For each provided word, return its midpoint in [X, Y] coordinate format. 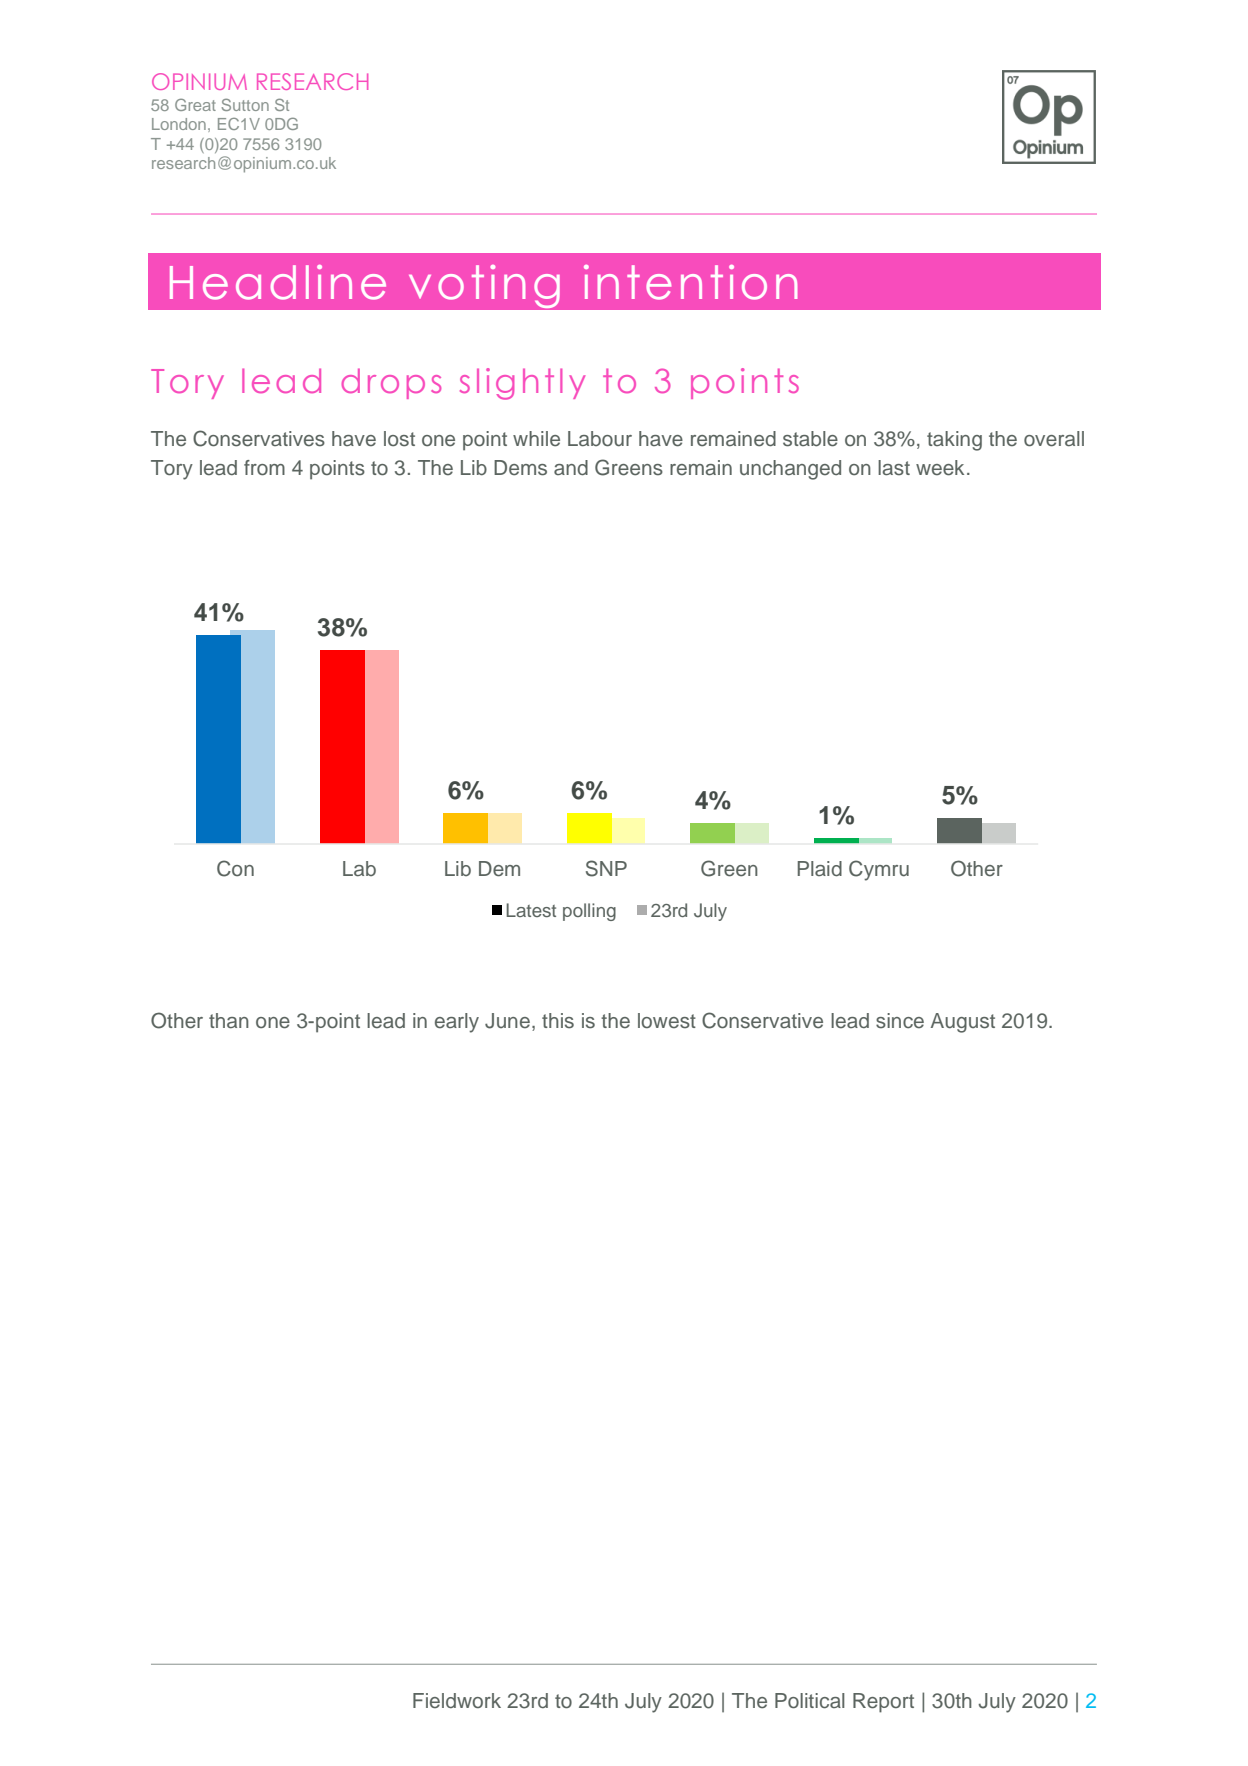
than [229, 1021]
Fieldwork [457, 1701]
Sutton [245, 104]
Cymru [879, 870]
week [940, 468]
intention [690, 282]
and [571, 468]
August [963, 1023]
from [264, 467]
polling [589, 912]
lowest [667, 1021]
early [457, 1023]
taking [954, 441]
